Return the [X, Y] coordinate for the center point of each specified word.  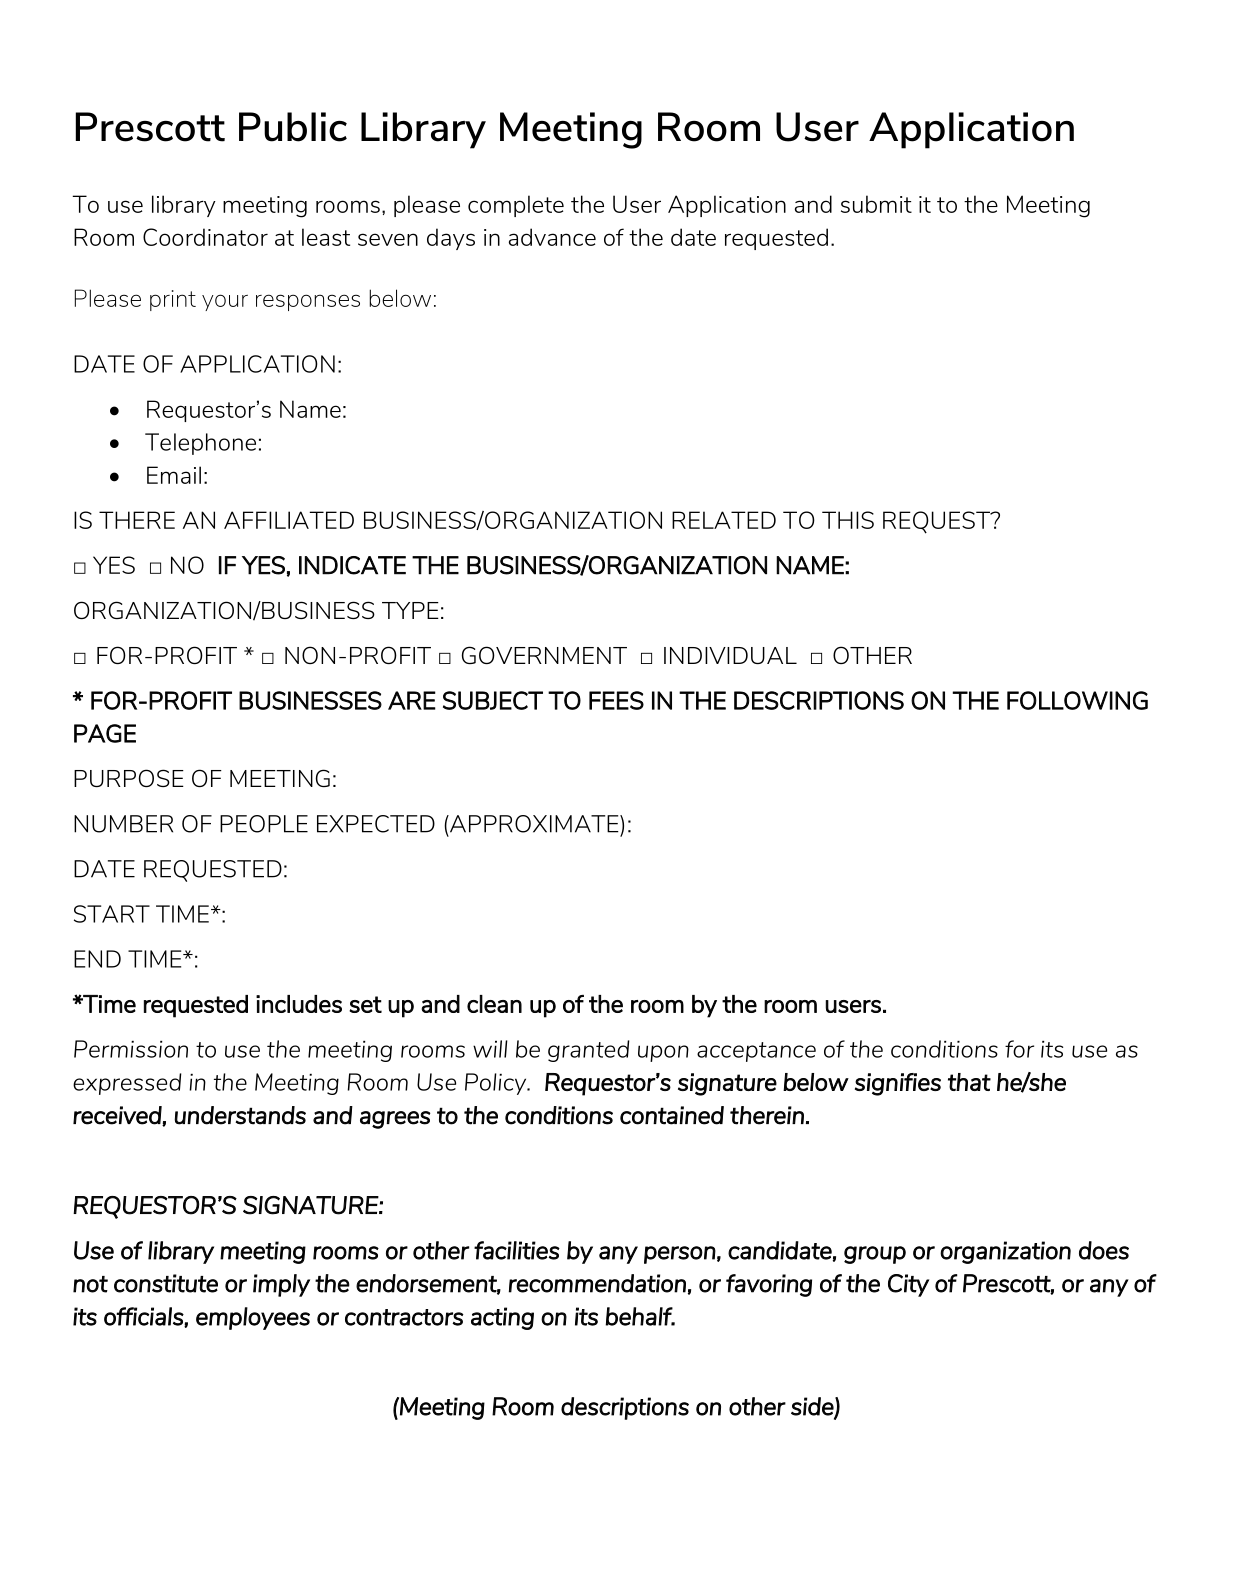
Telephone [200, 444]
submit [876, 204]
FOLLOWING [1077, 700]
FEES [616, 700]
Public [293, 127]
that [969, 1082]
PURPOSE [129, 778]
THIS [848, 520]
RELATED [724, 520]
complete [516, 206]
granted [589, 1051]
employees [253, 1318]
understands [240, 1115]
